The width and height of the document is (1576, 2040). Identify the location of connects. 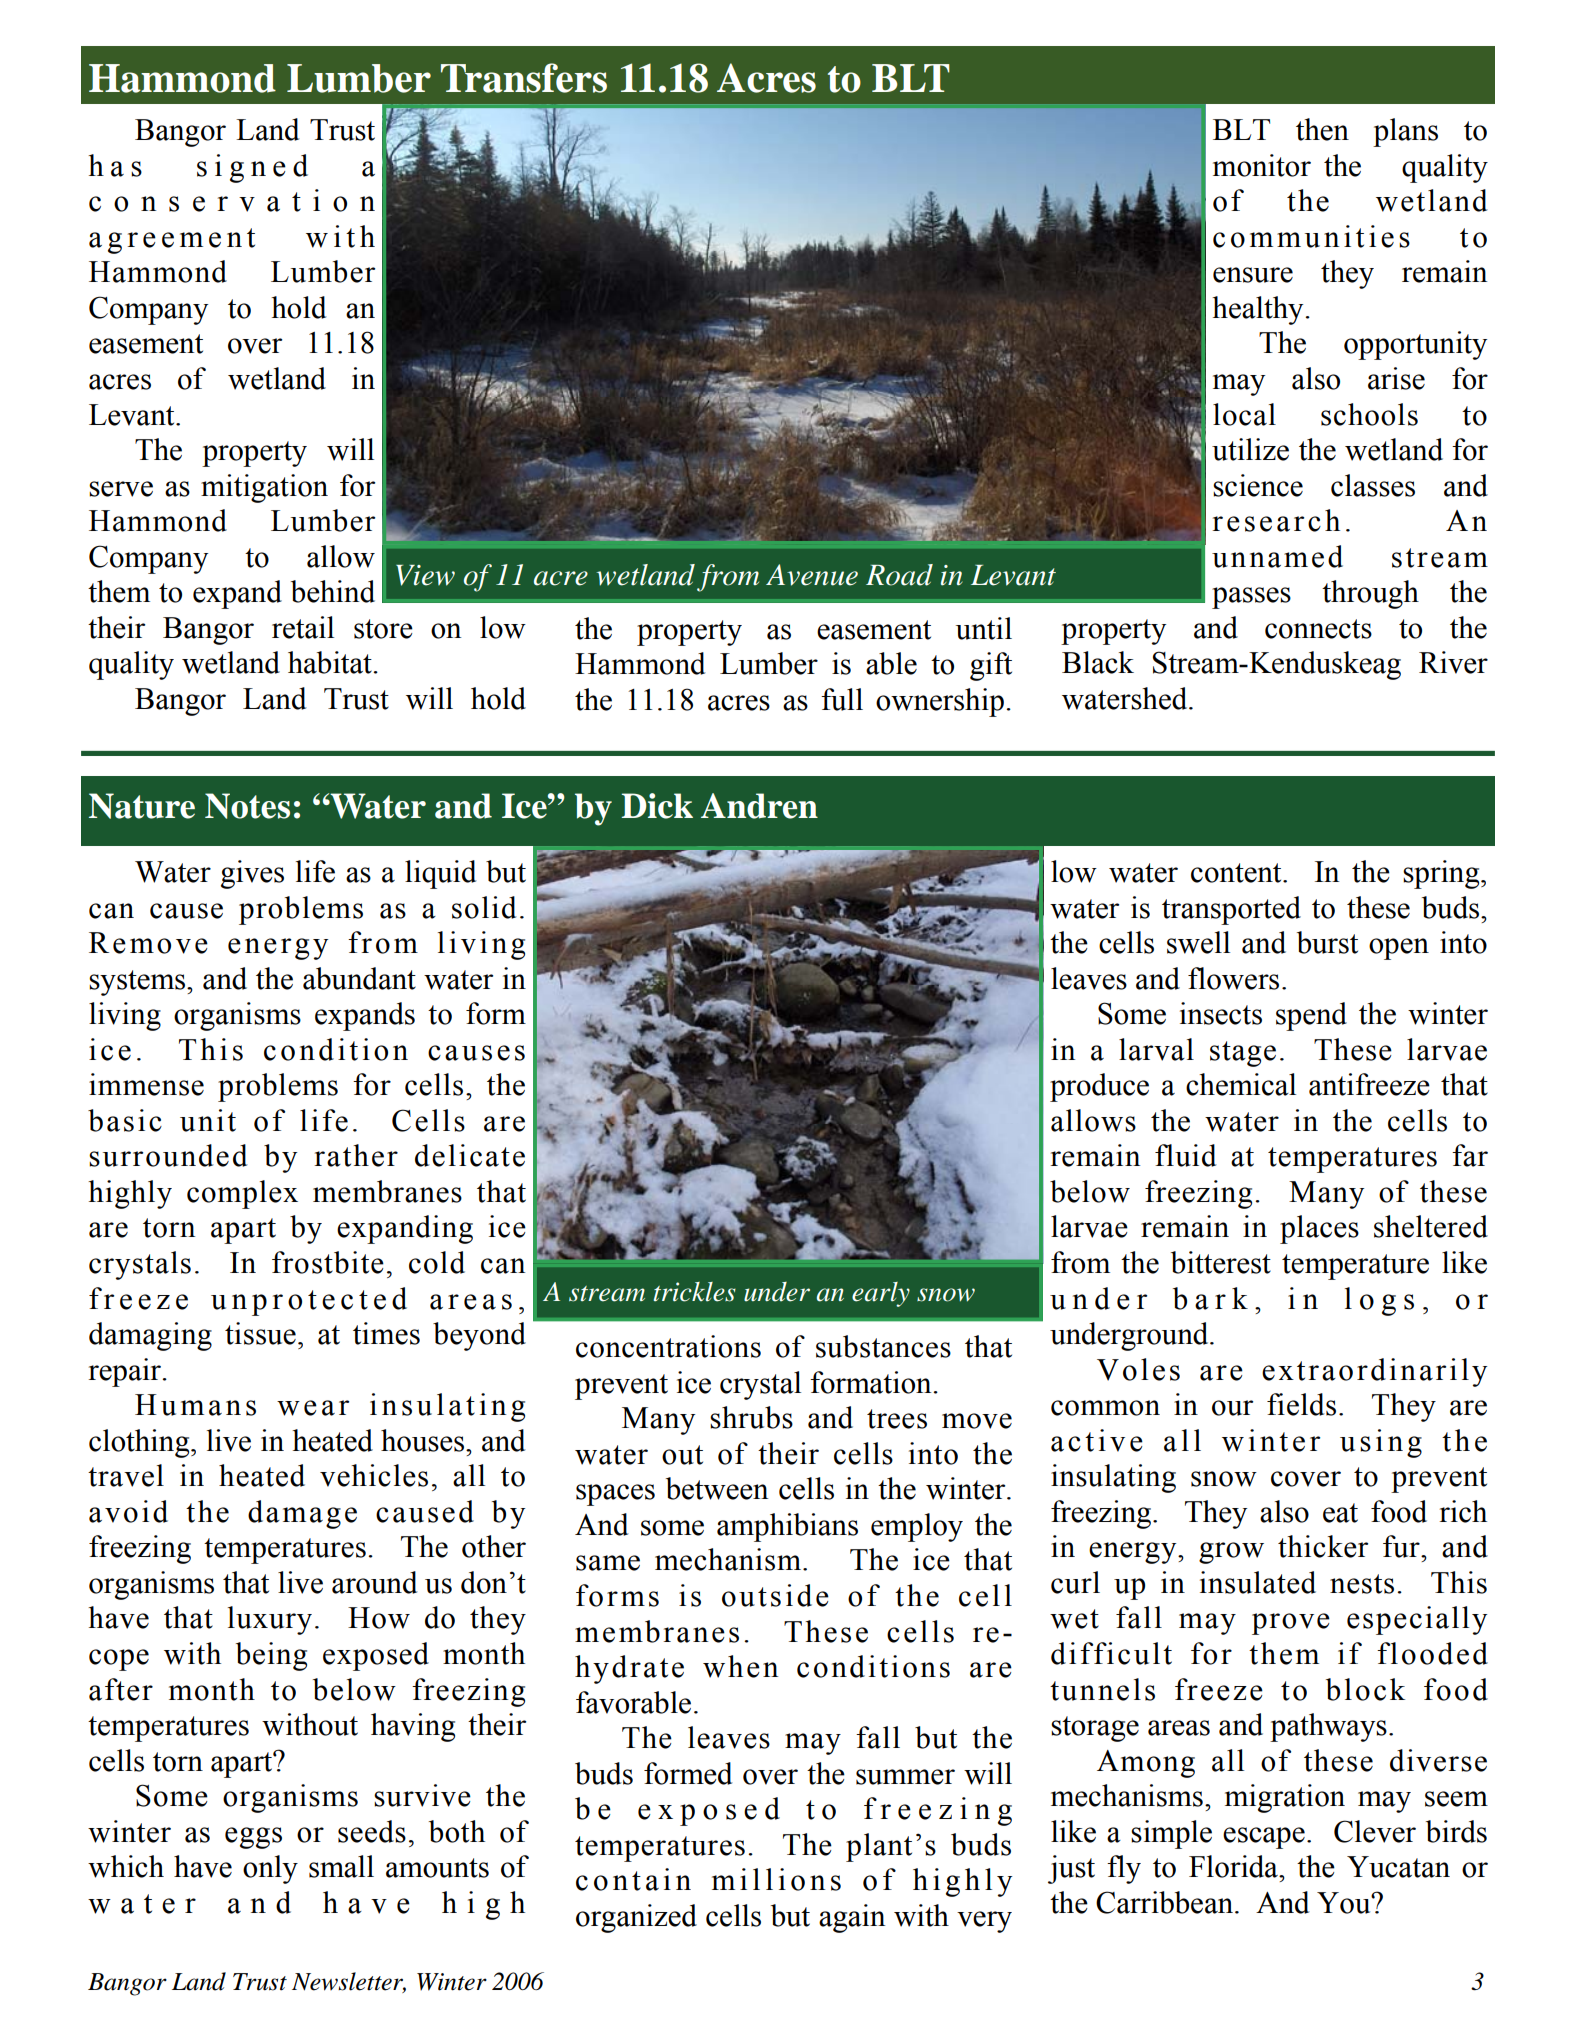
(1318, 629).
